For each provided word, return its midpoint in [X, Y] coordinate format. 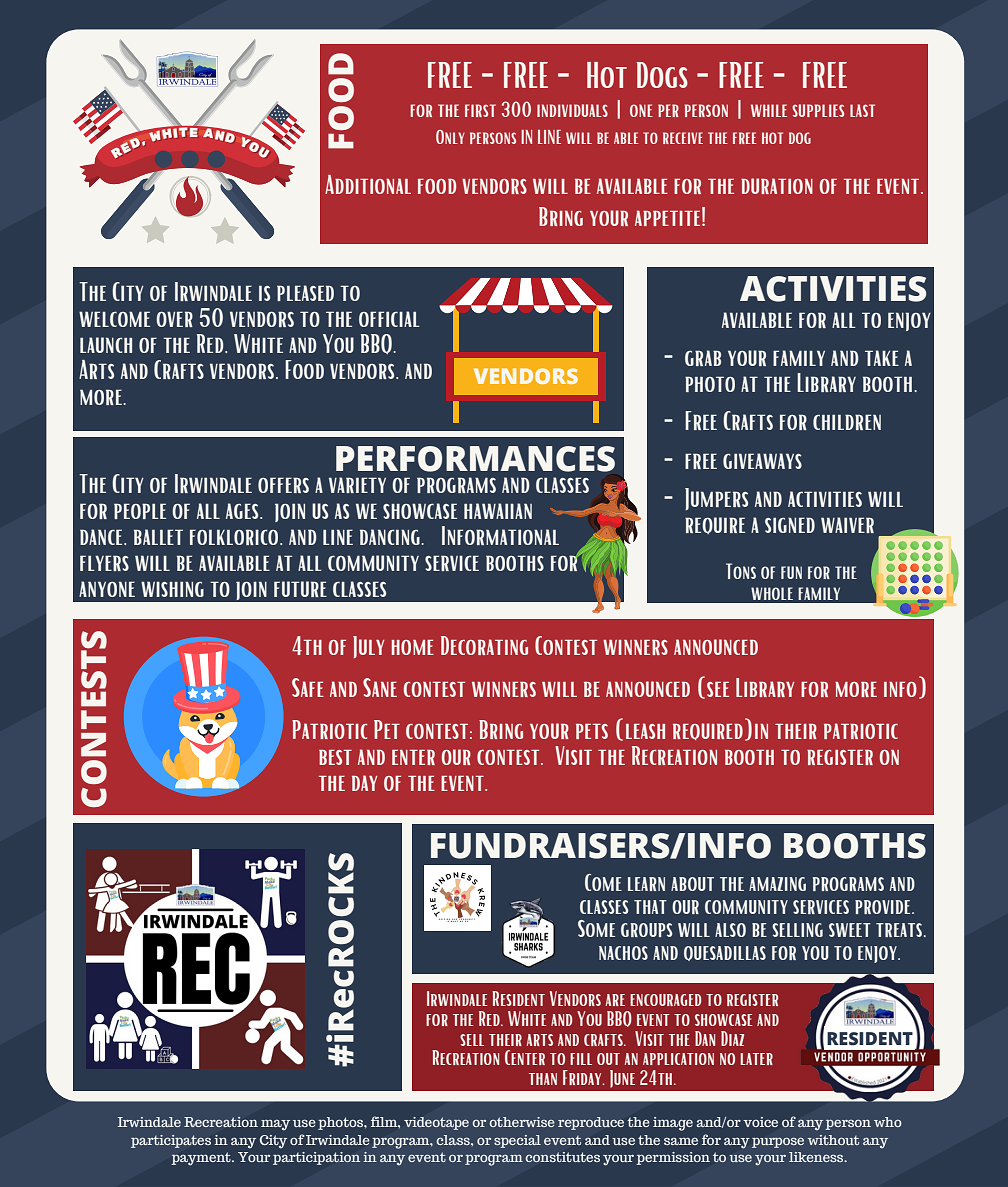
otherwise [522, 1122]
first [480, 110]
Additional [368, 184]
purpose [778, 1142]
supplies [818, 110]
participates [171, 1141]
